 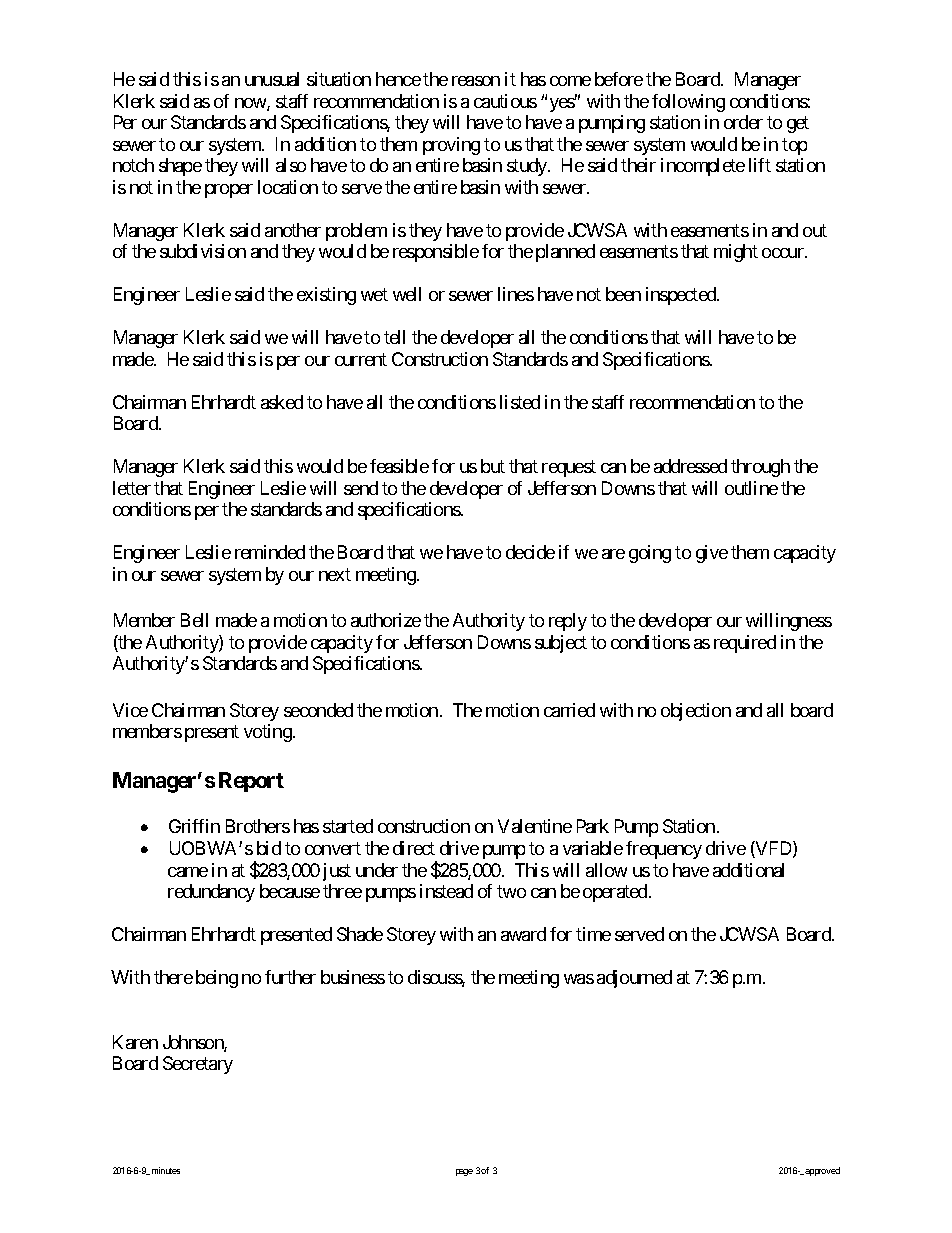 What do you see at coordinates (690, 466) in the image?
I see `addressed` at bounding box center [690, 466].
